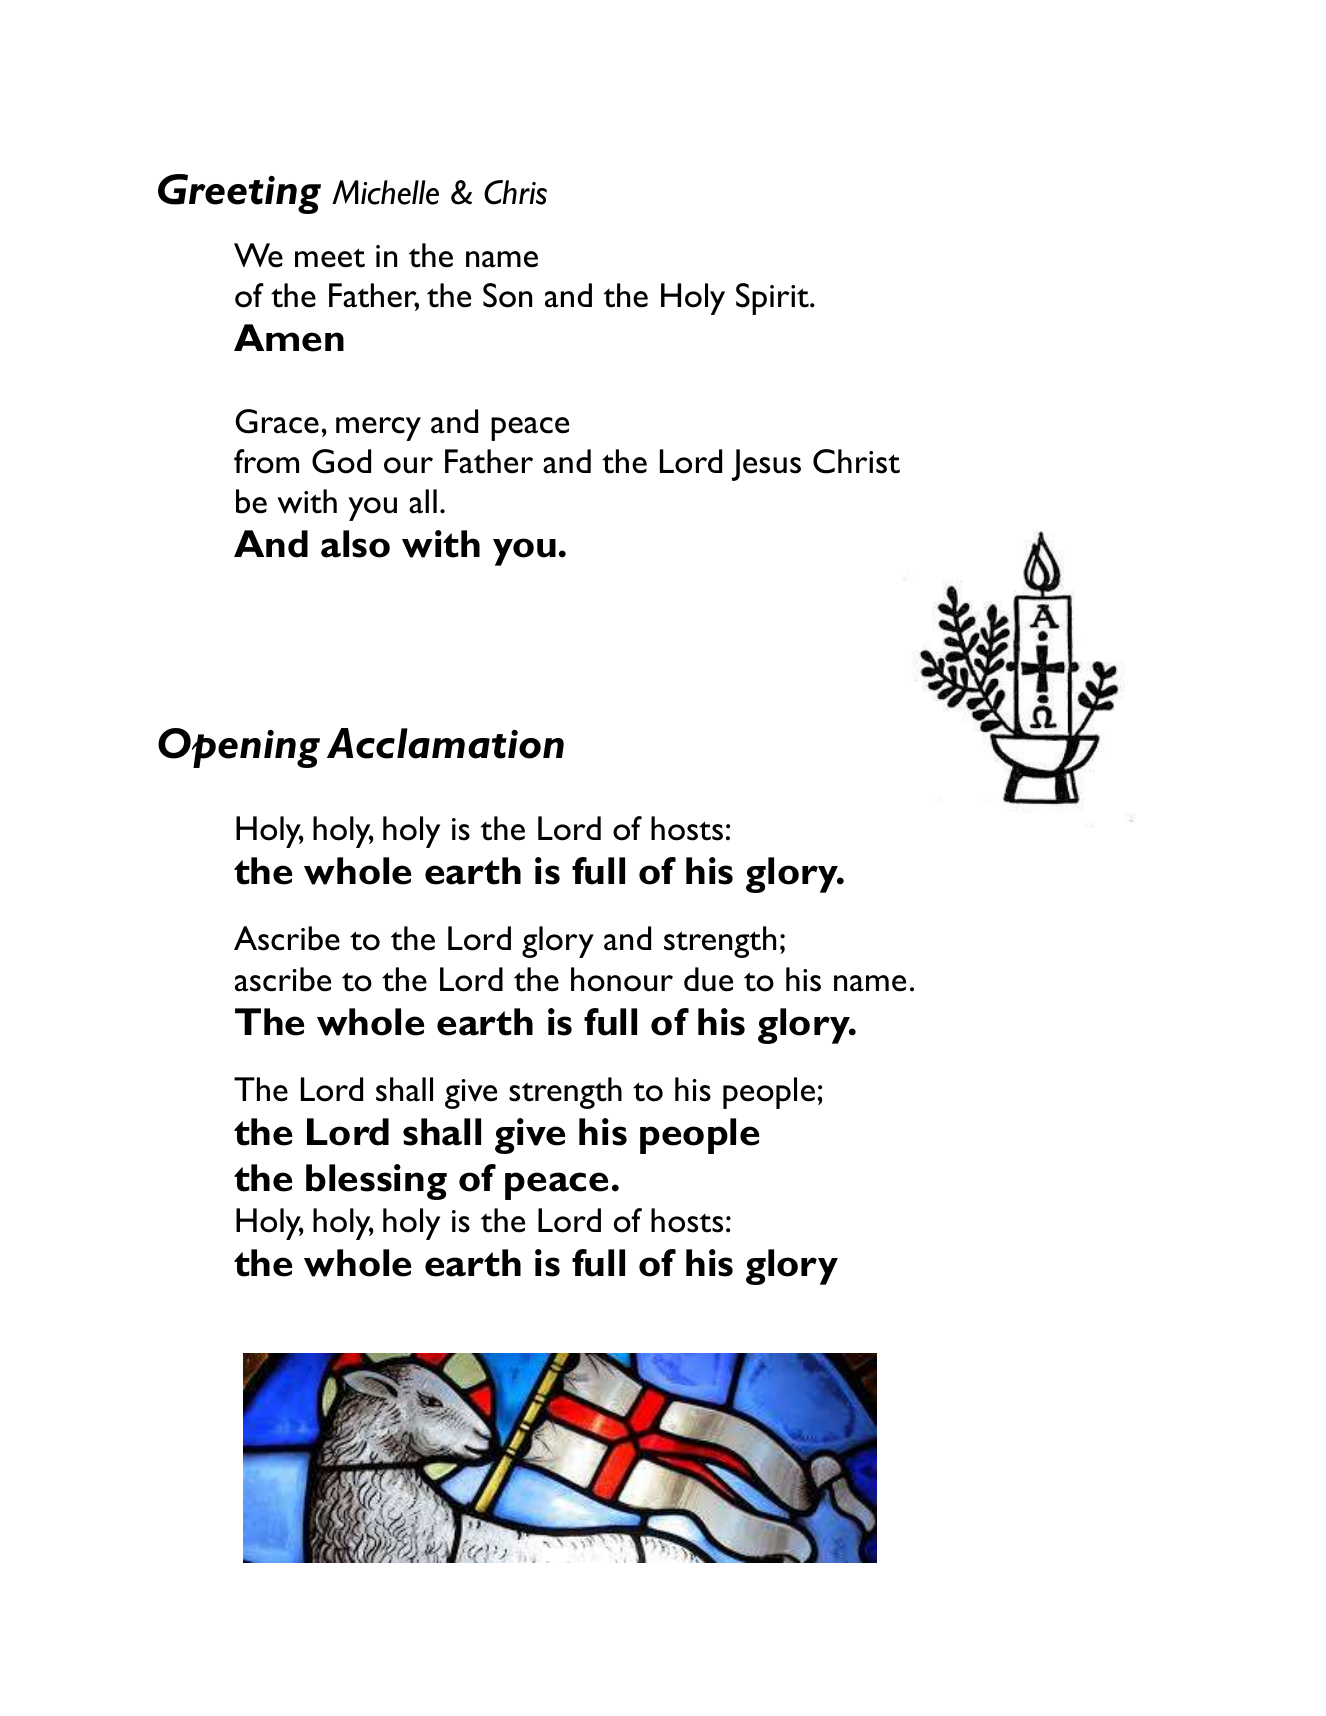 The height and width of the screenshot is (1716, 1326). I want to click on God, so click(341, 461).
